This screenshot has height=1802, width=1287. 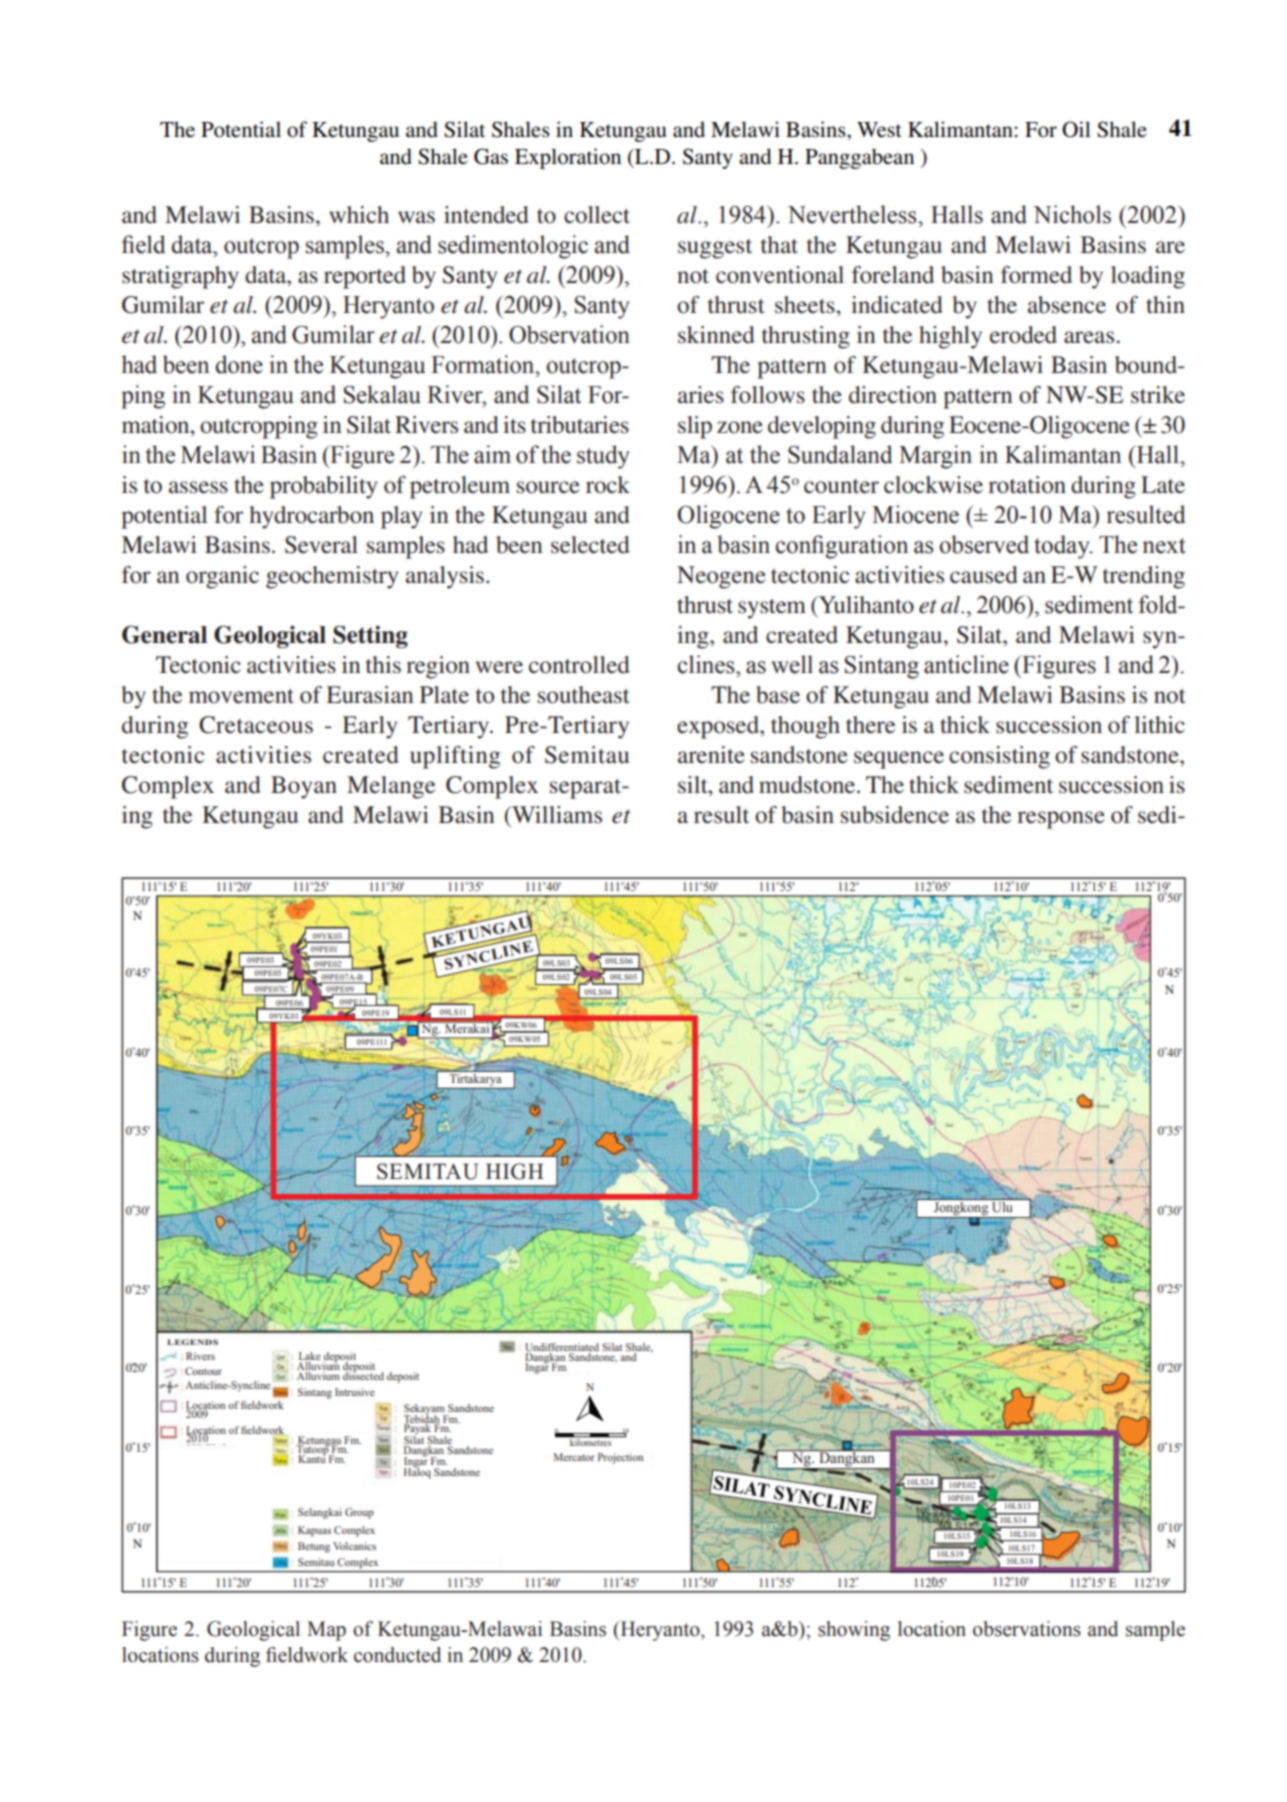 What do you see at coordinates (999, 757) in the screenshot?
I see `consisting` at bounding box center [999, 757].
